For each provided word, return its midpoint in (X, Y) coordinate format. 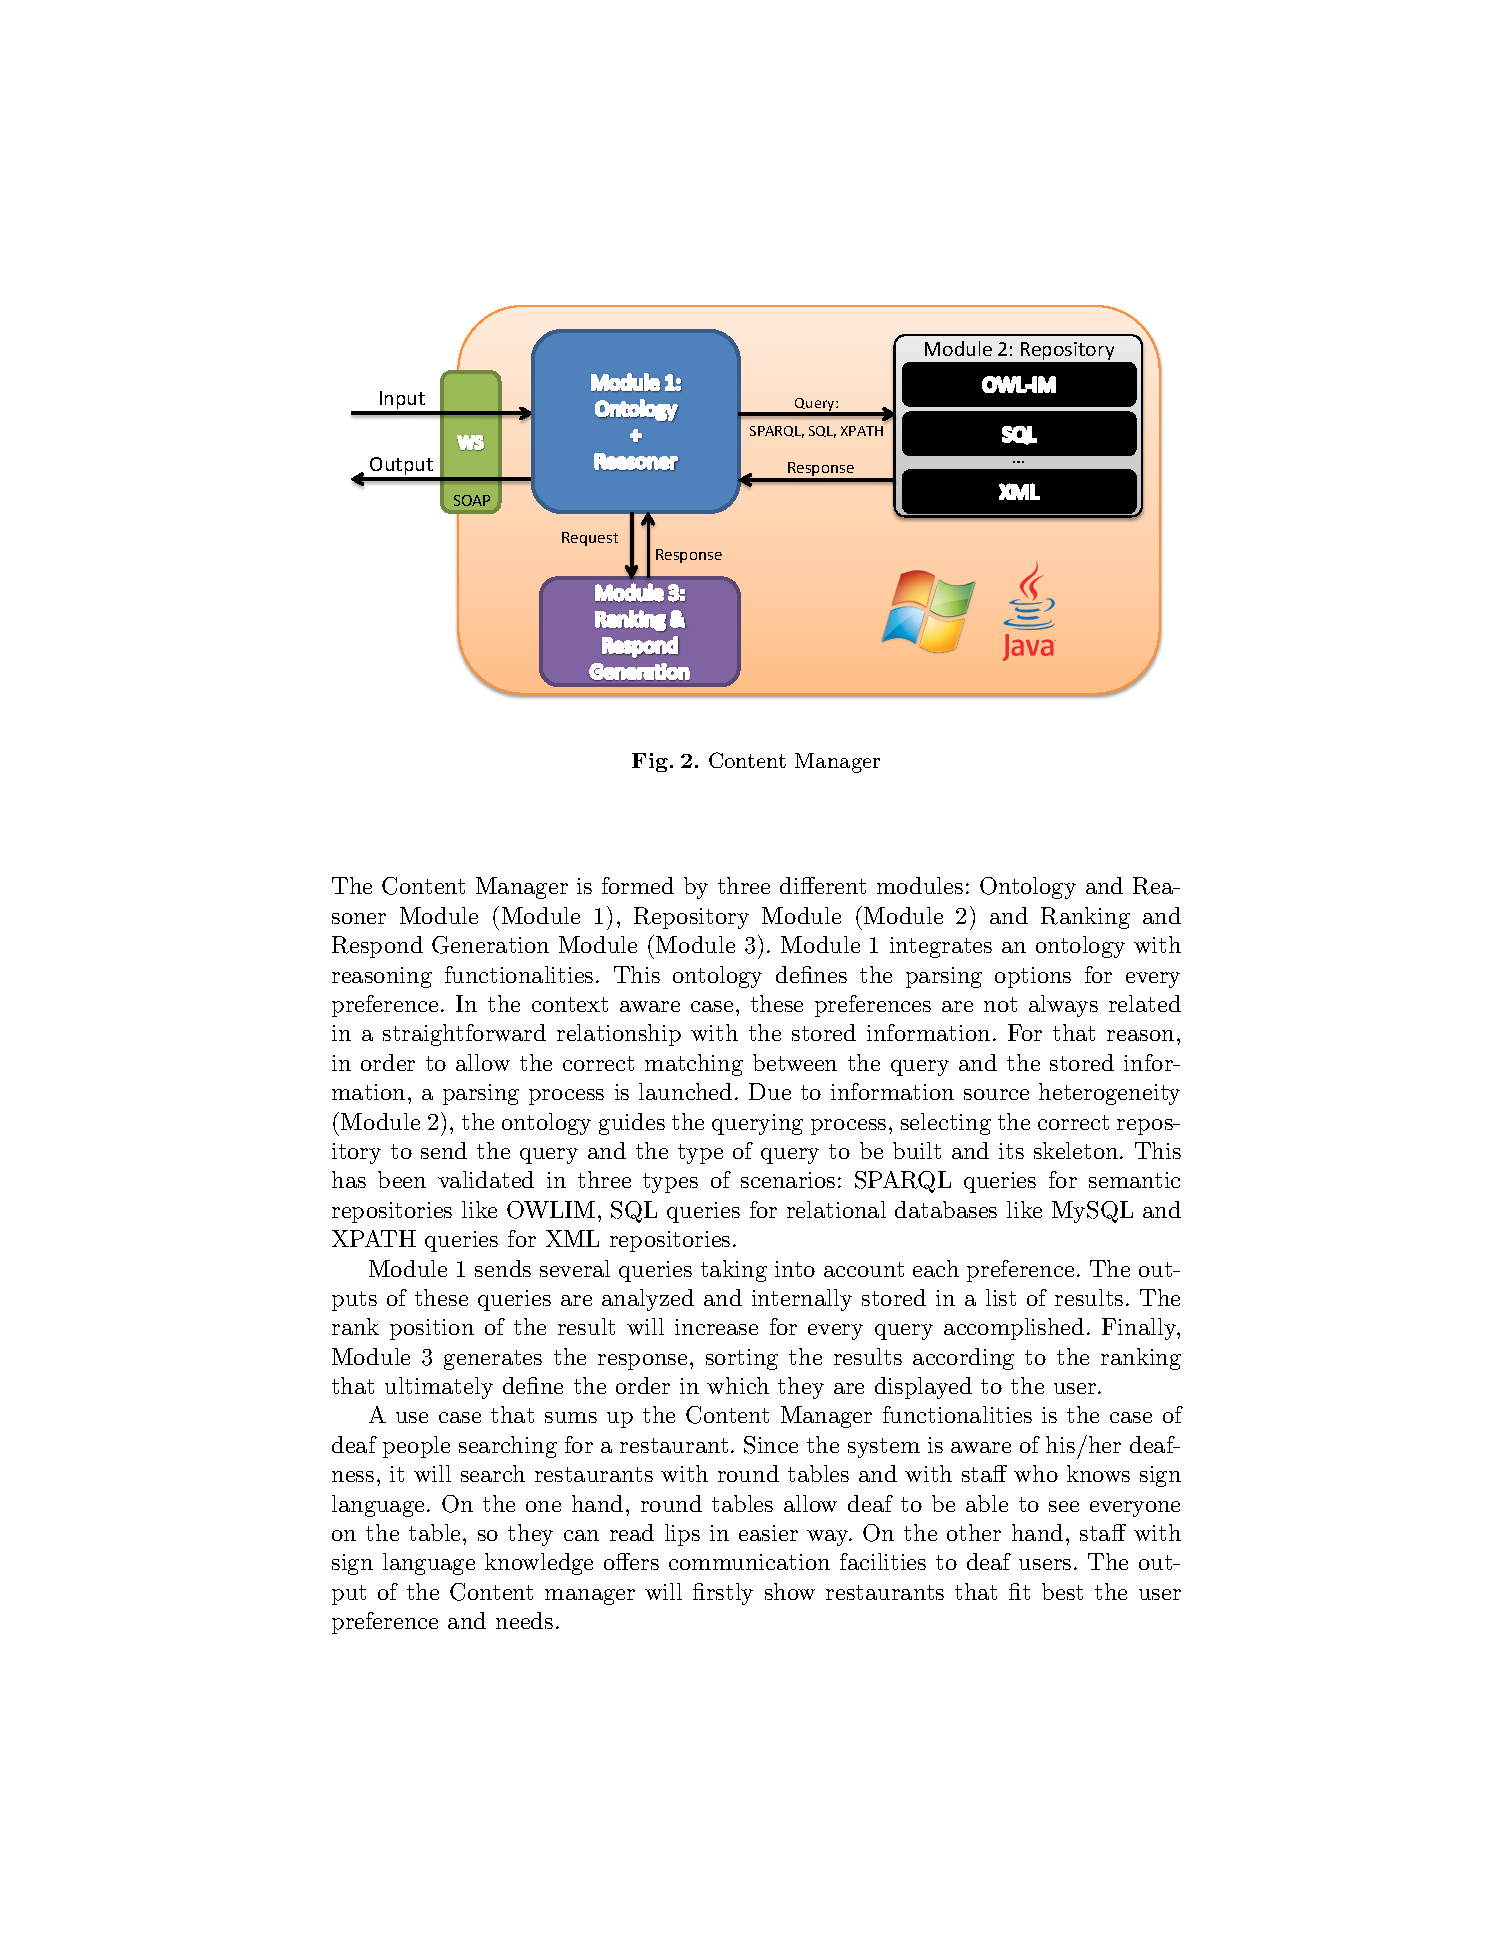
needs (524, 1620)
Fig (651, 762)
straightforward (464, 1035)
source (996, 1094)
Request (590, 539)
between (795, 1062)
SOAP (472, 500)
